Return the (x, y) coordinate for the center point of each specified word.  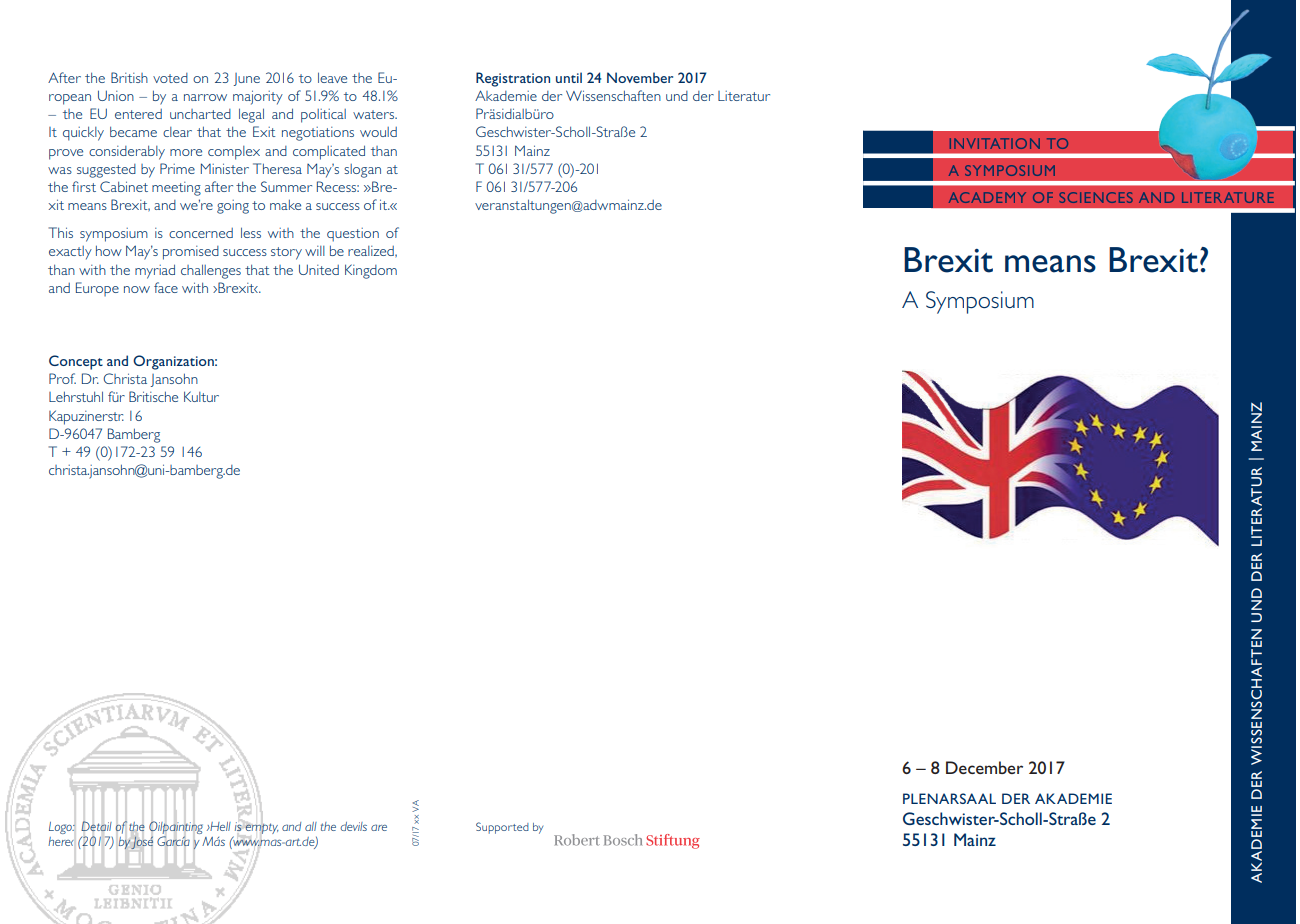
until (569, 77)
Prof (62, 378)
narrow (205, 97)
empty (262, 828)
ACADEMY (987, 197)
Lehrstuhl (76, 396)
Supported (502, 828)
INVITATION (995, 143)
